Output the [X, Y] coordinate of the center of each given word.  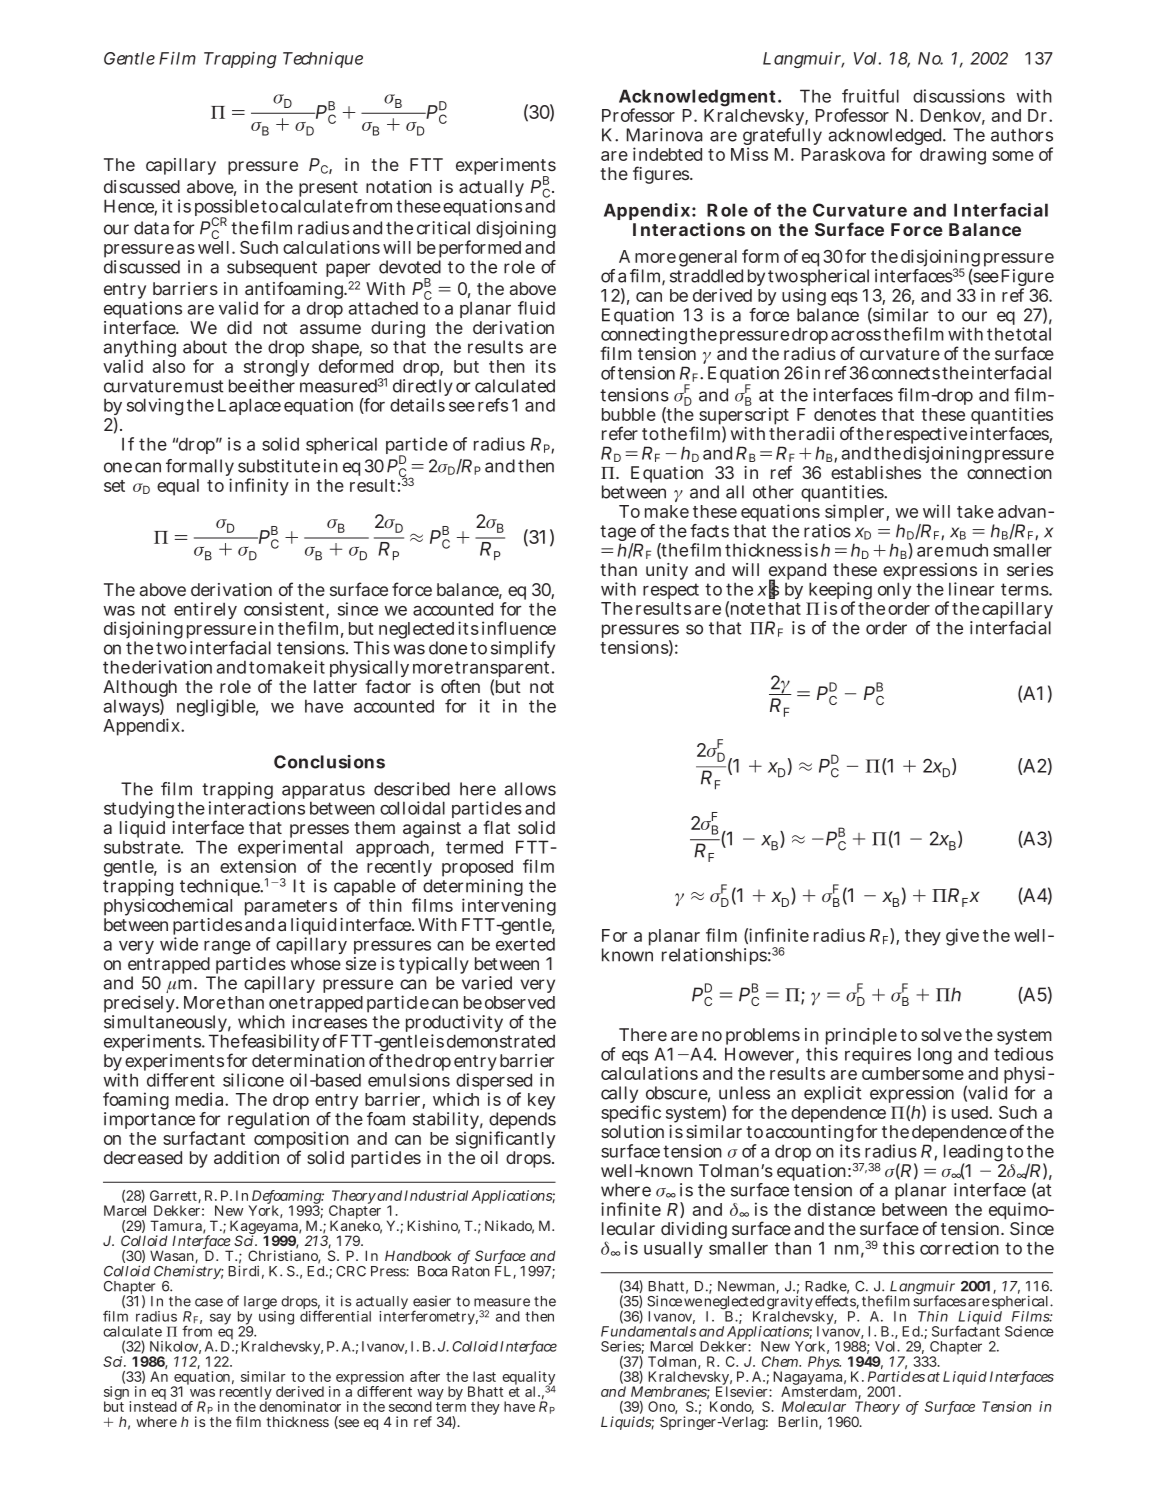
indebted [667, 154]
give [962, 937]
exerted [525, 944]
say [220, 1319]
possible [227, 209]
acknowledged [887, 138]
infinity [259, 487]
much [967, 550]
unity [667, 571]
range [228, 949]
